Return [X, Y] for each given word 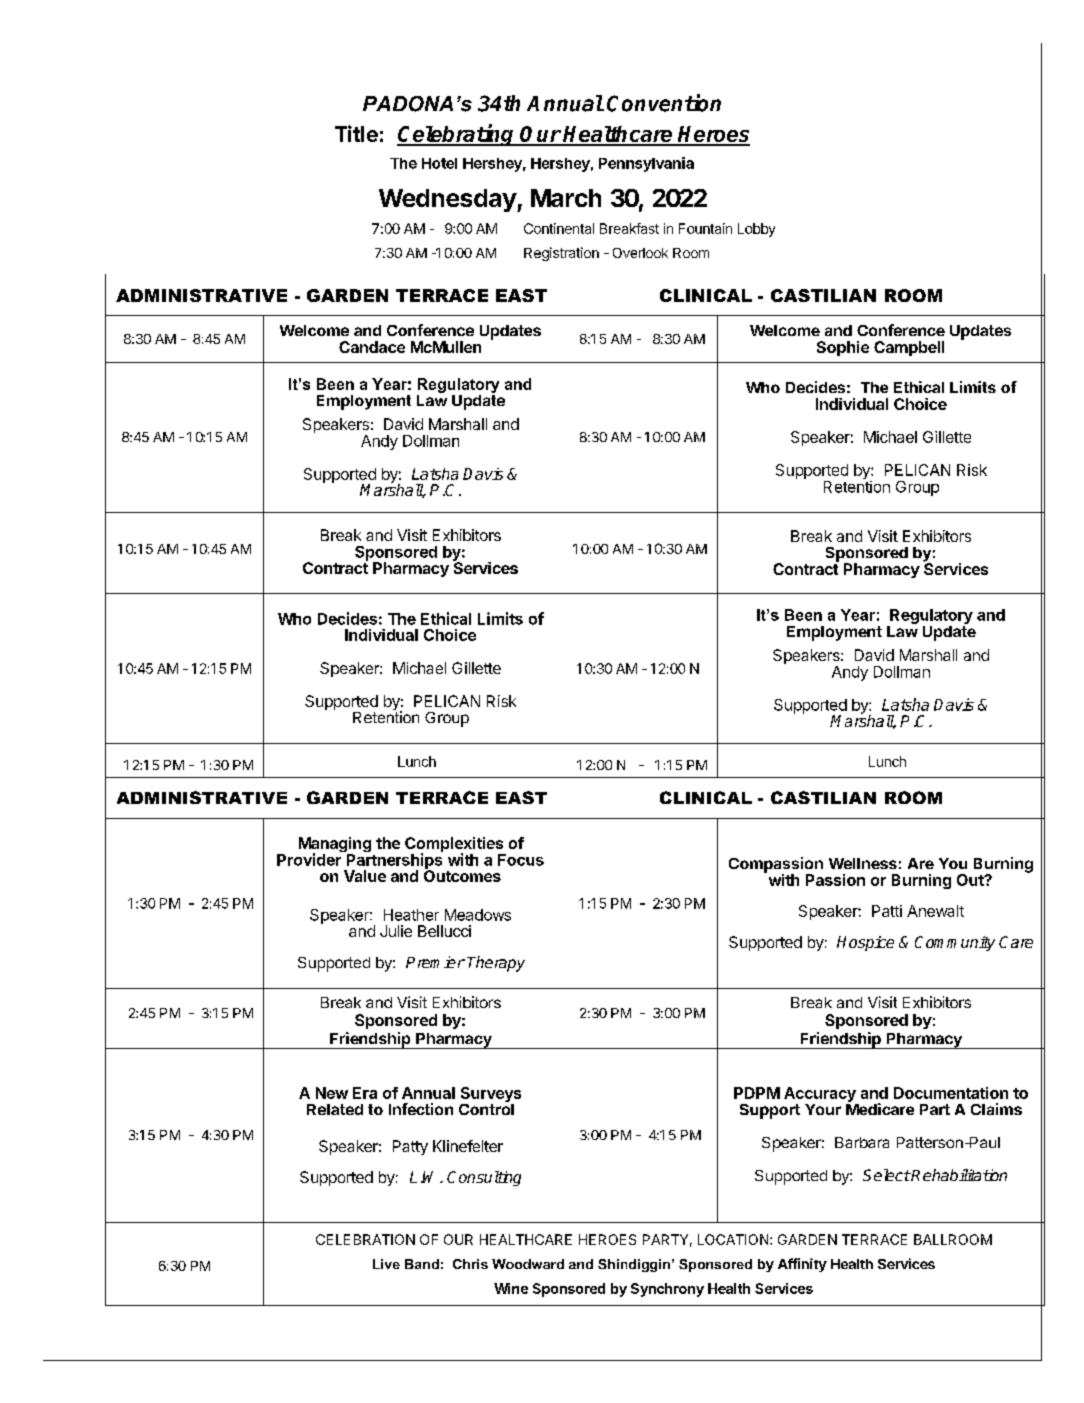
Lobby [756, 230]
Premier [435, 962]
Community [955, 943]
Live [386, 1264]
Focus [521, 860]
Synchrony [667, 1290]
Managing [335, 846]
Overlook [640, 253]
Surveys [491, 1096]
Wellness [863, 863]
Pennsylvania [646, 164]
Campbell [909, 348]
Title [356, 133]
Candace [372, 347]
